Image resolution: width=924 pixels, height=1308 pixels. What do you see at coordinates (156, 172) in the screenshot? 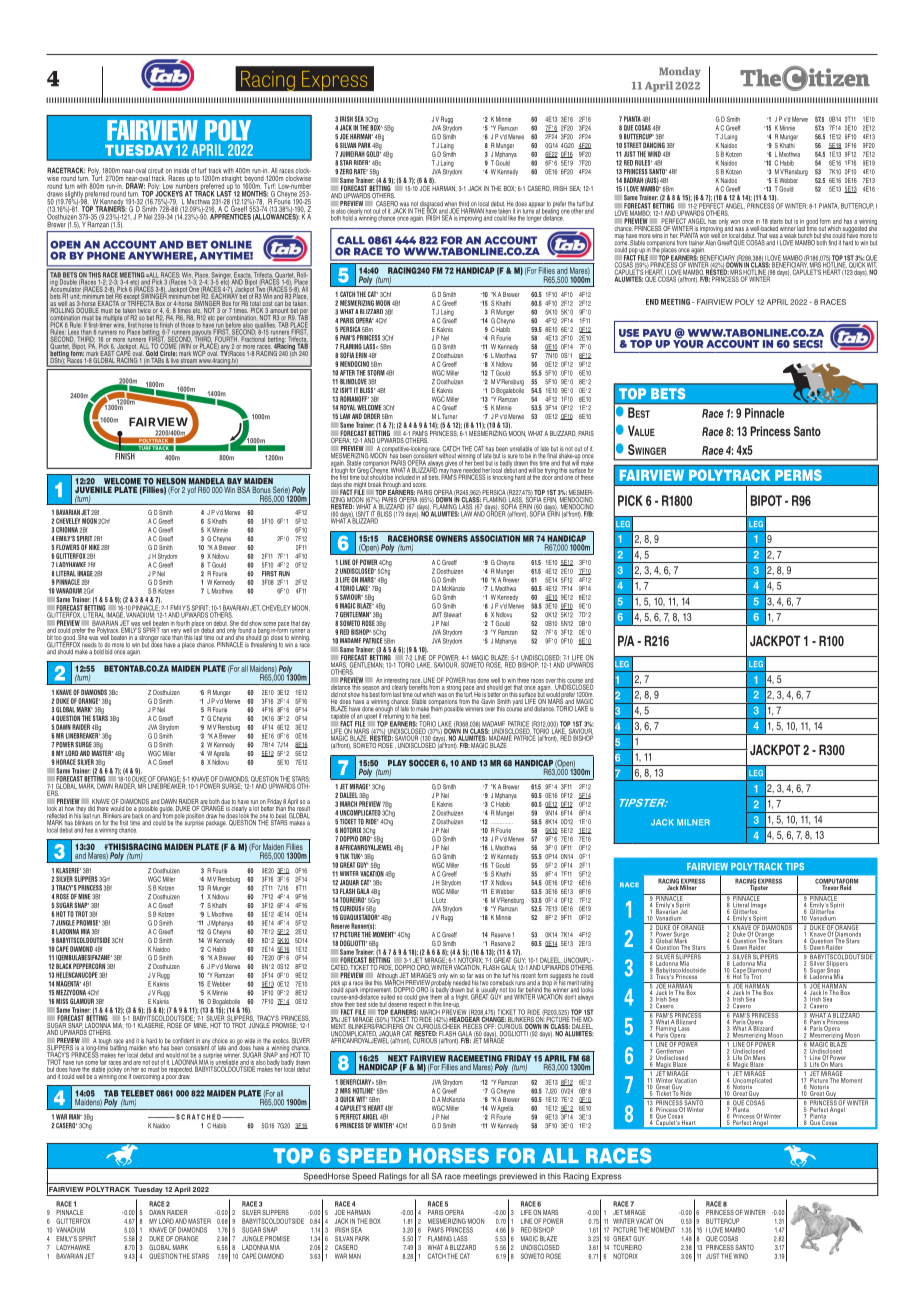
I see `circuit` at bounding box center [156, 172].
